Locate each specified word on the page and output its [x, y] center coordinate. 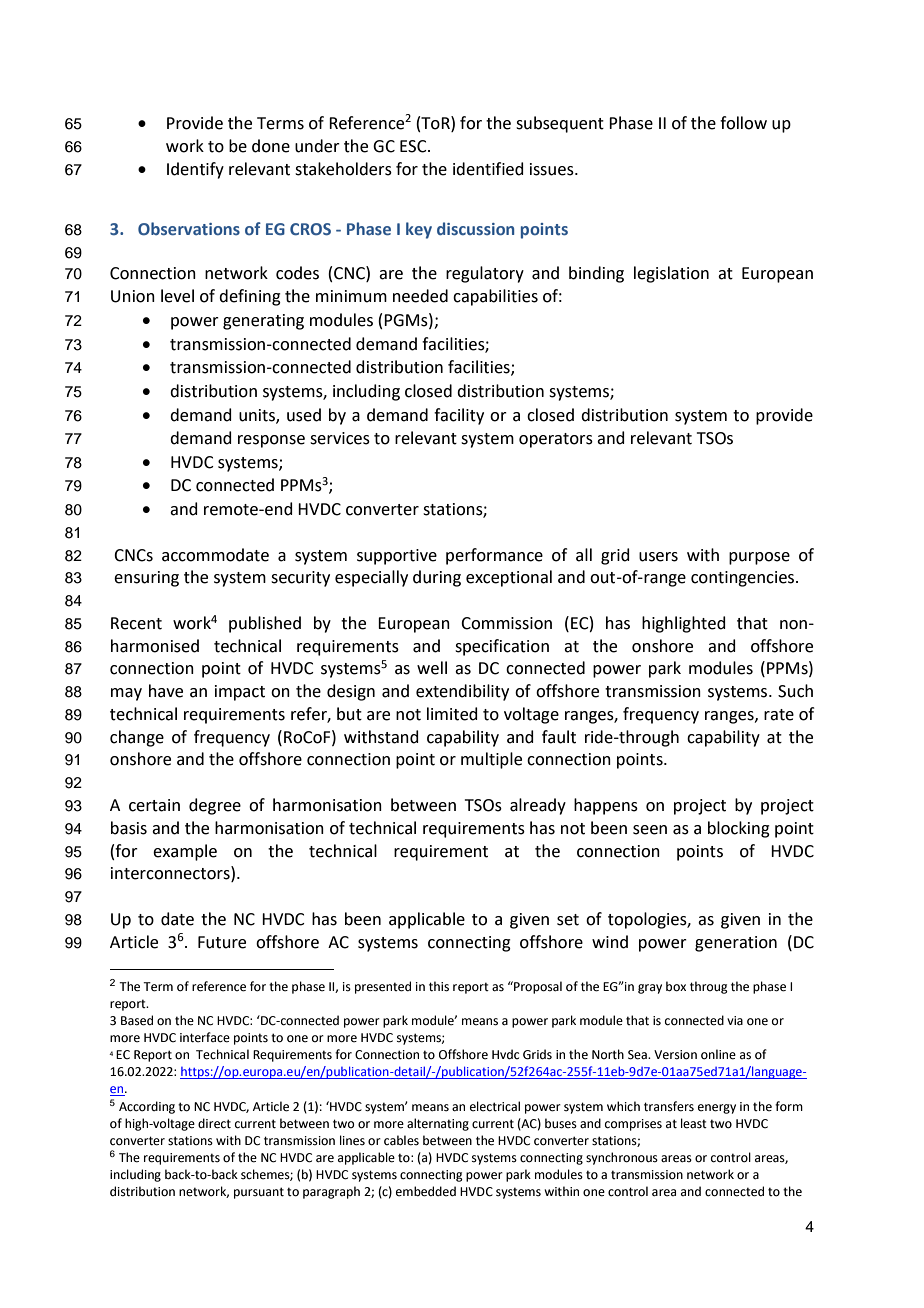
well [432, 668]
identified [488, 169]
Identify [195, 170]
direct [214, 1123]
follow [743, 123]
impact [240, 693]
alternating [438, 1124]
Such [795, 691]
